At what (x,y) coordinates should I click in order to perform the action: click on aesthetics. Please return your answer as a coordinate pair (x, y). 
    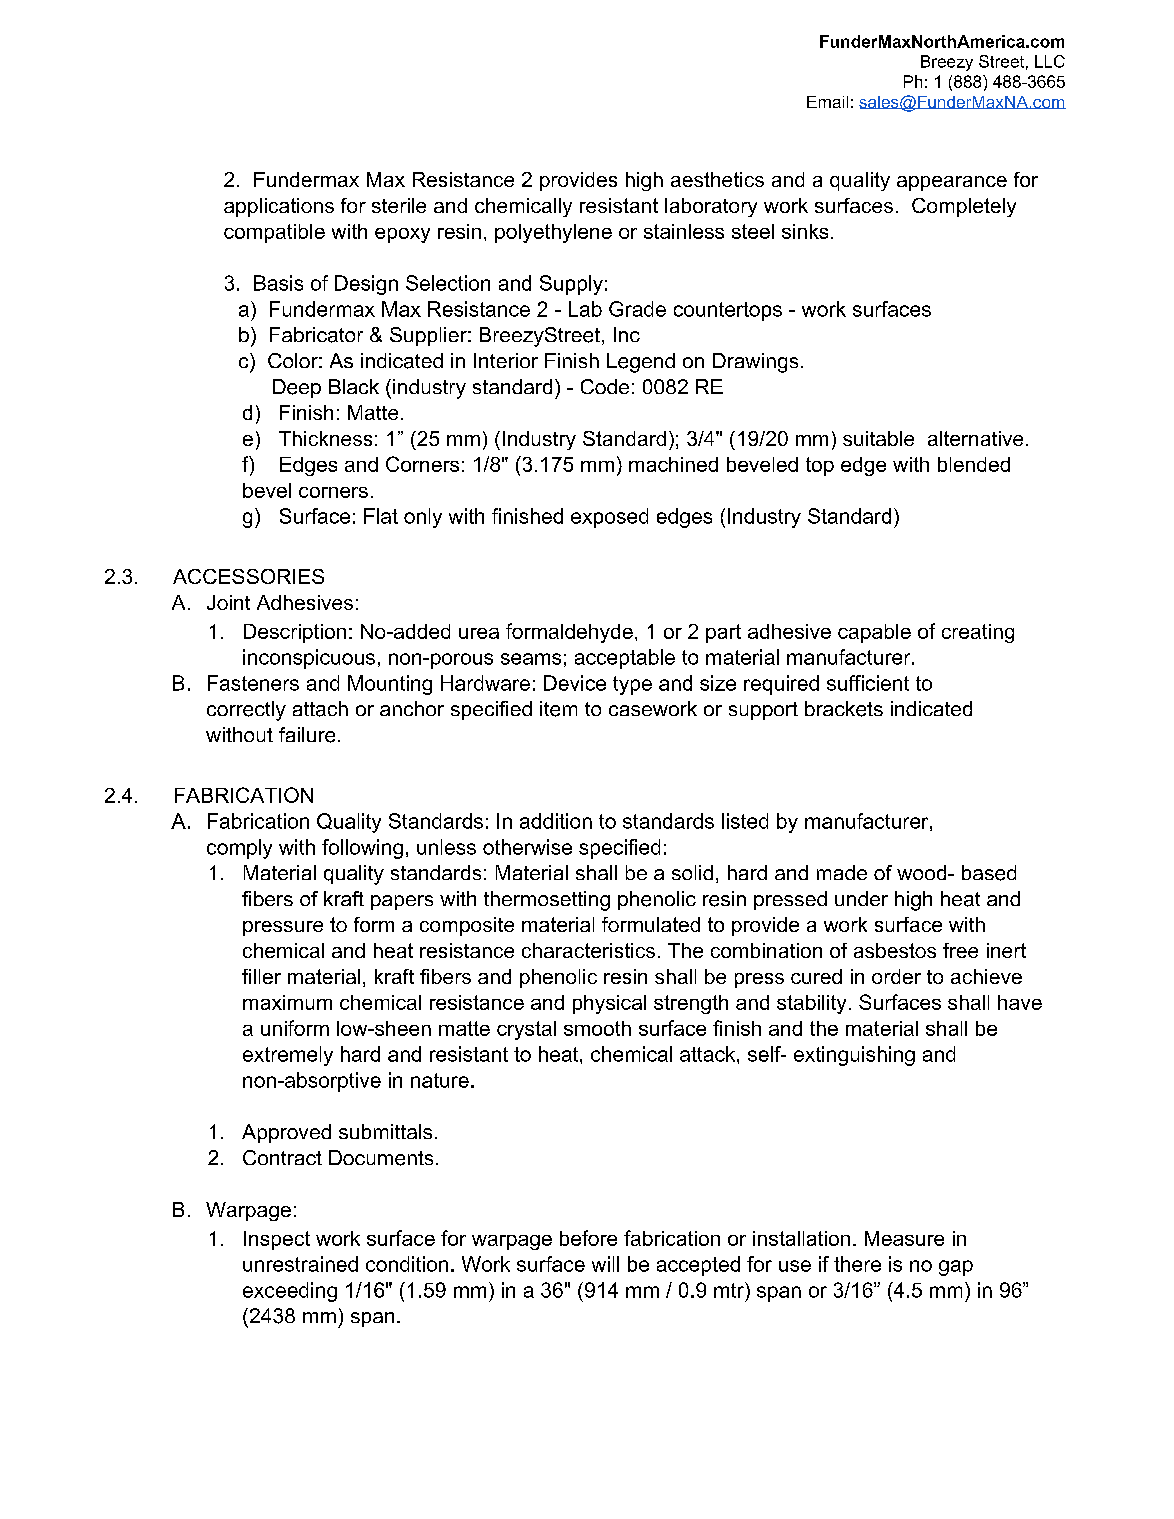
    Looking at the image, I should click on (717, 179).
